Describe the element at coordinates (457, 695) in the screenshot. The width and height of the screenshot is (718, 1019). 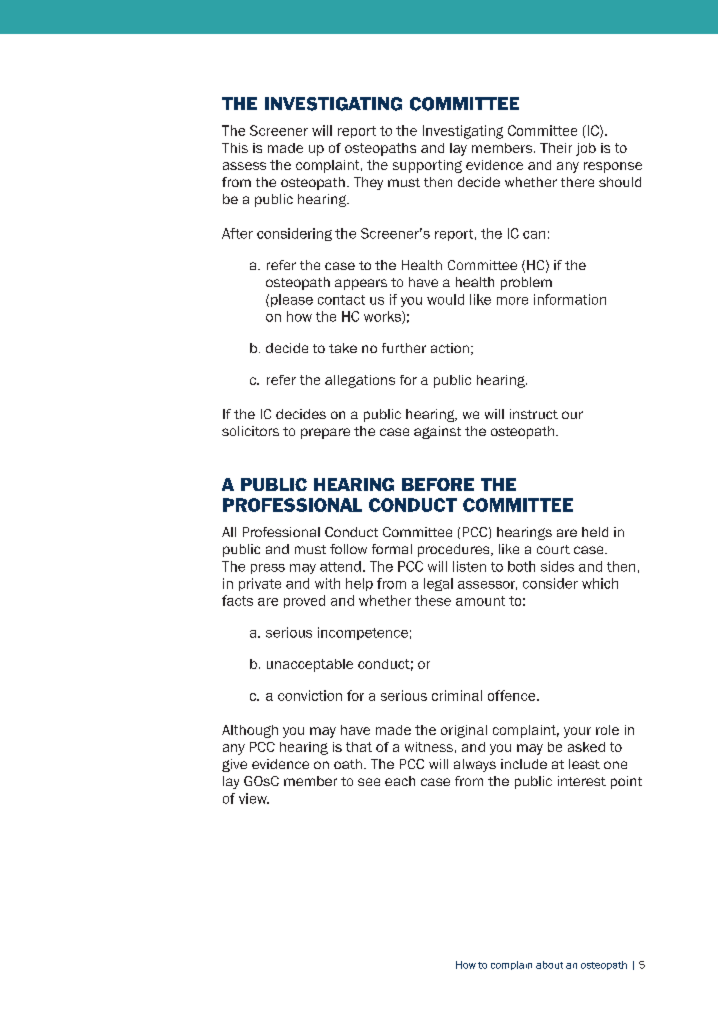
I see `criminal` at that location.
